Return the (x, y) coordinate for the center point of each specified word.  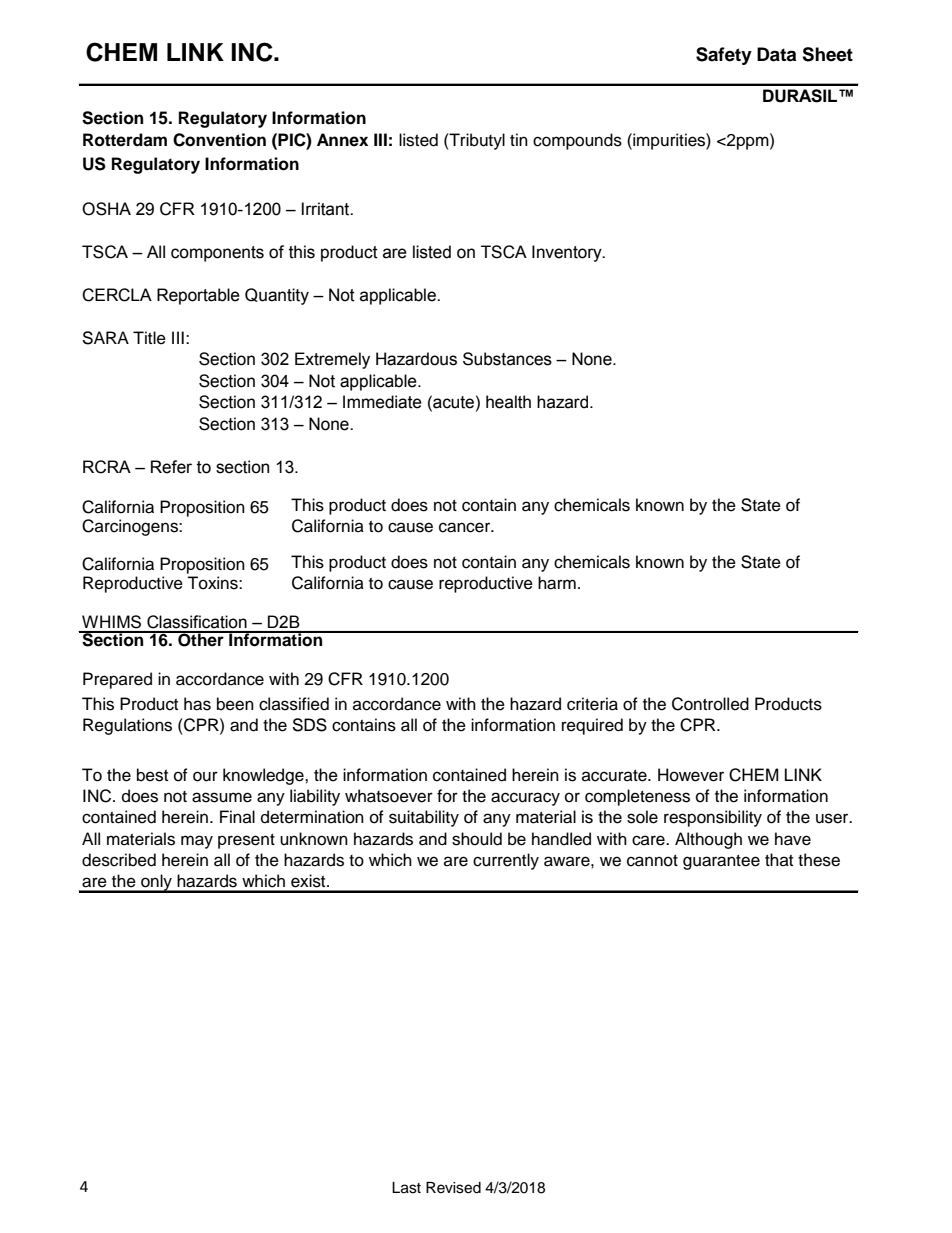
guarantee (721, 862)
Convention (219, 140)
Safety (724, 56)
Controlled (710, 704)
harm (557, 583)
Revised (453, 1188)
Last (406, 1188)
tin (519, 139)
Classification (197, 622)
